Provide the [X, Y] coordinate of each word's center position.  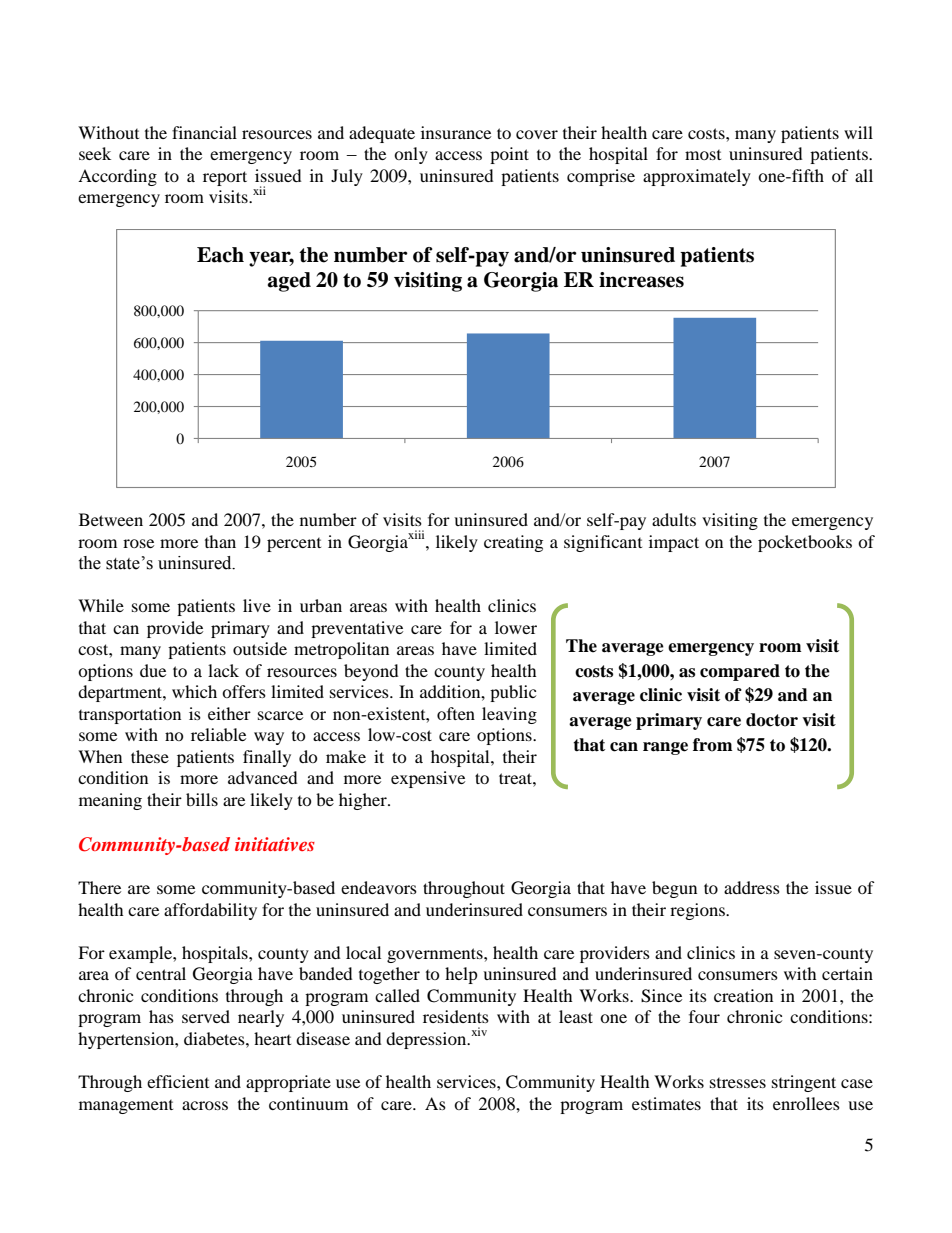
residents [456, 1016]
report [225, 178]
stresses [738, 1083]
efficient [178, 1081]
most [703, 155]
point [509, 155]
